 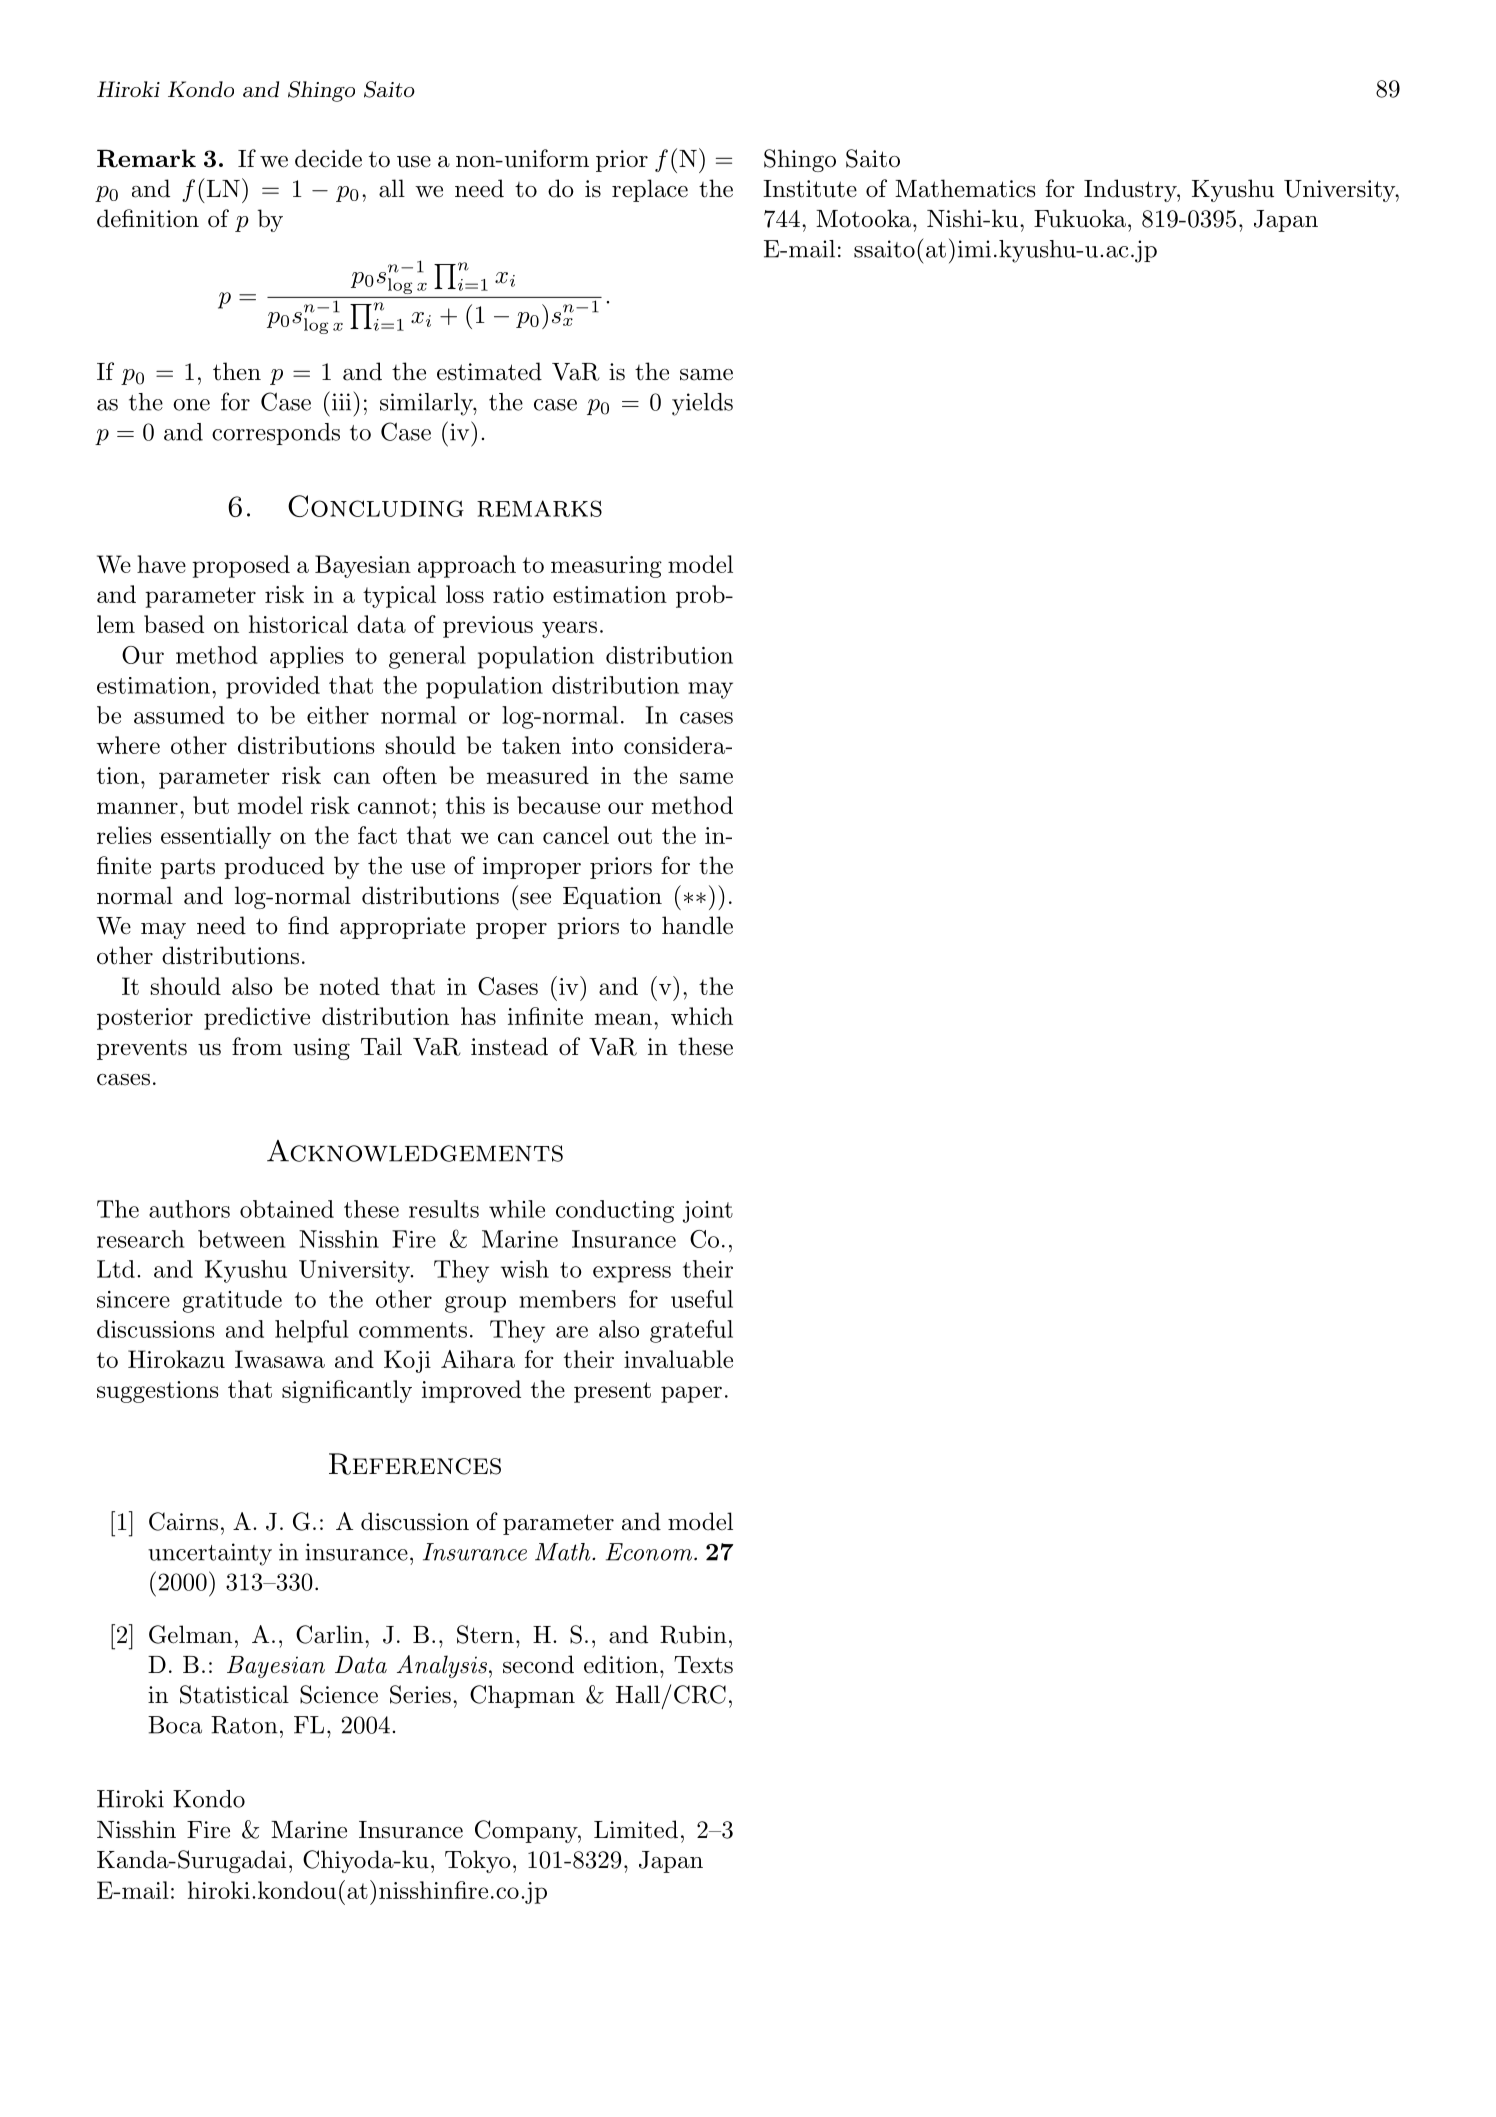 I want to click on Fukuoka, so click(x=1080, y=218).
